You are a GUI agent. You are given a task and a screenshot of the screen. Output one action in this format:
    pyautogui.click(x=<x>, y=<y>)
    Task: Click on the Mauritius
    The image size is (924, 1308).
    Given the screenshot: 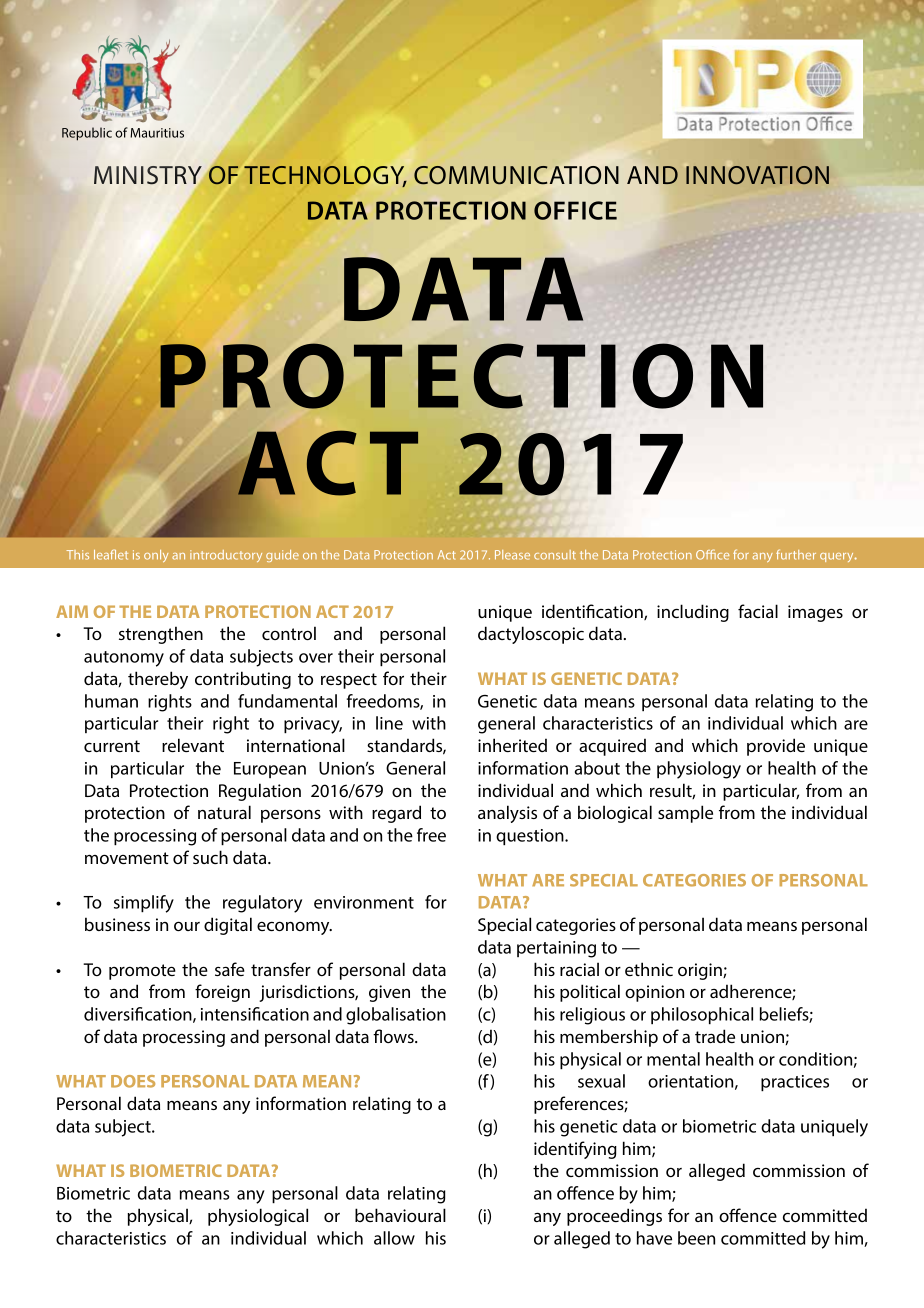 What is the action you would take?
    pyautogui.click(x=157, y=133)
